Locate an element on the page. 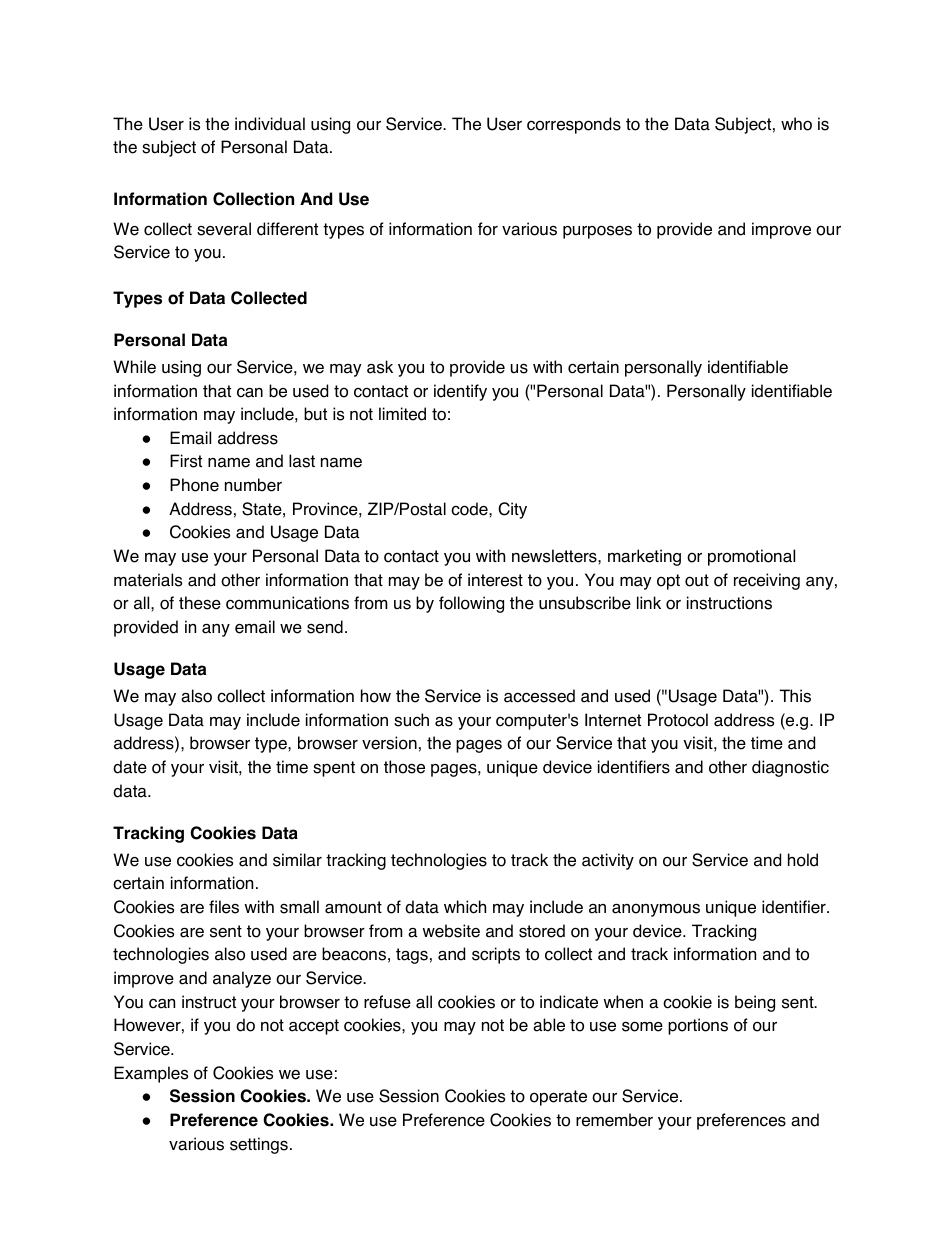 This image has height=1233, width=952. promotional is located at coordinates (751, 557).
